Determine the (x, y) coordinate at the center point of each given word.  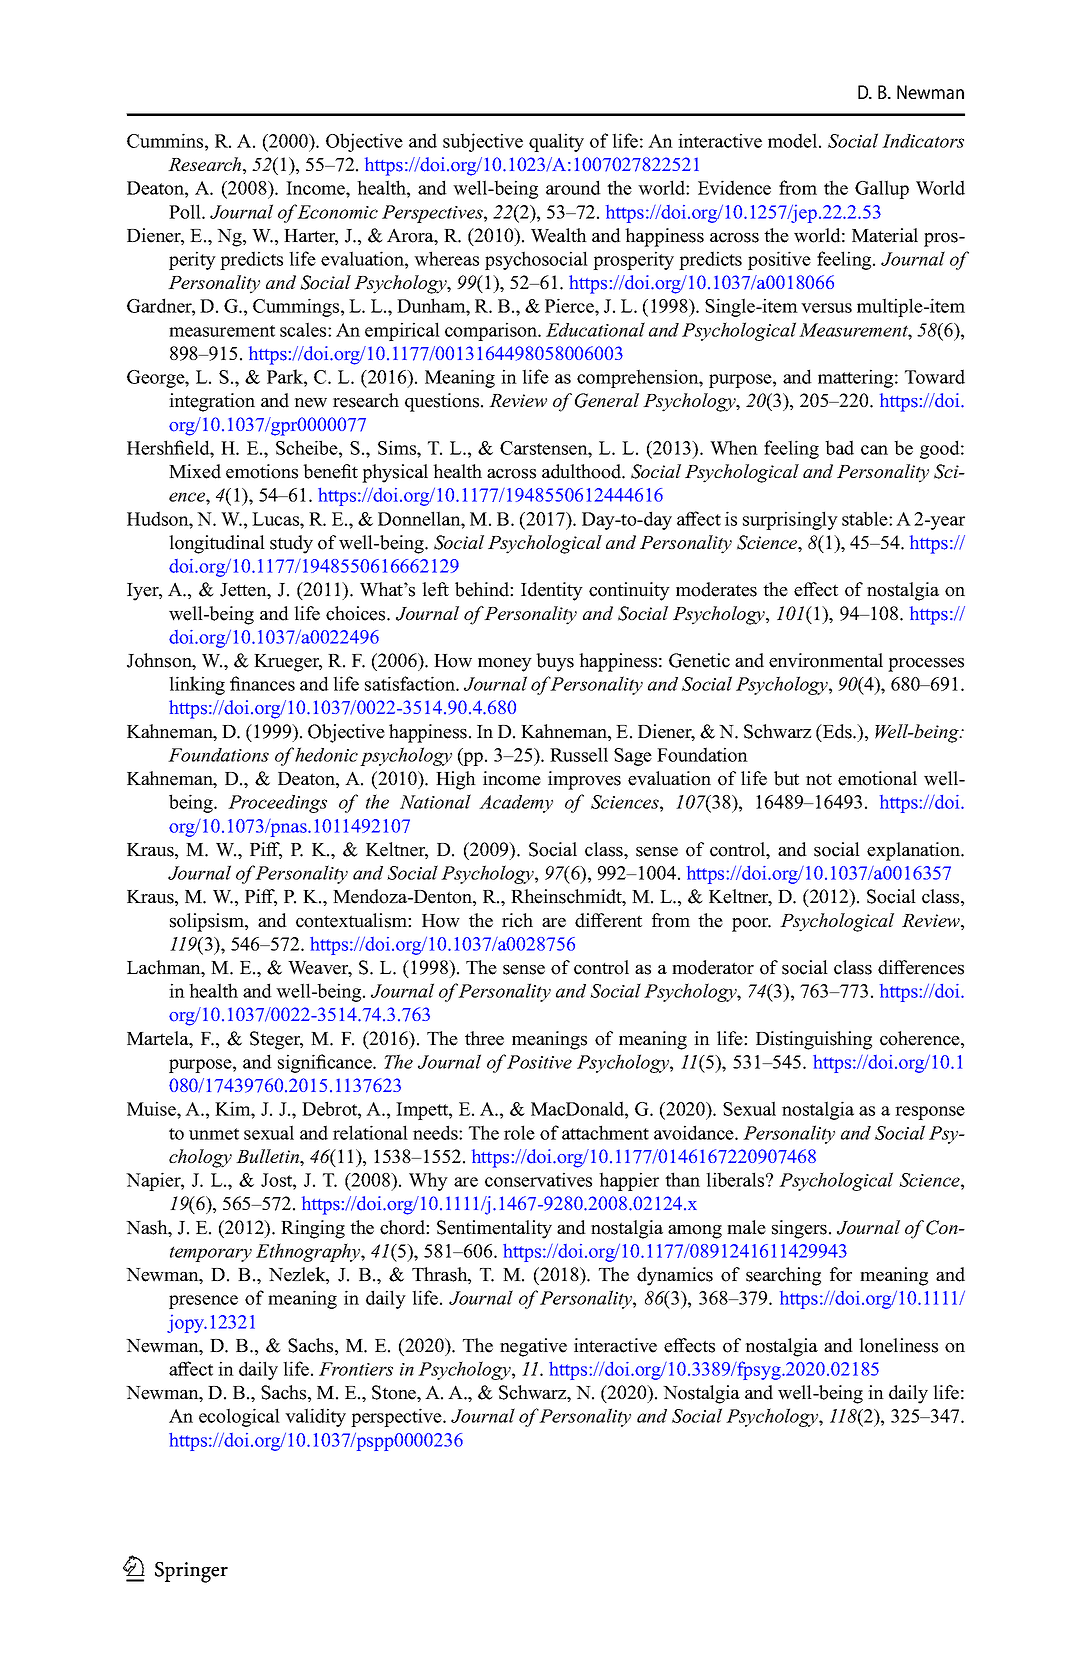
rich (517, 920)
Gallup (882, 189)
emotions (262, 471)
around (573, 187)
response (930, 1113)
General (607, 400)
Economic (337, 212)
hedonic (326, 754)
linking (197, 685)
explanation (915, 851)
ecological (239, 1417)
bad (839, 447)
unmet (214, 1134)
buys (555, 662)
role (519, 1132)
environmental (826, 660)
